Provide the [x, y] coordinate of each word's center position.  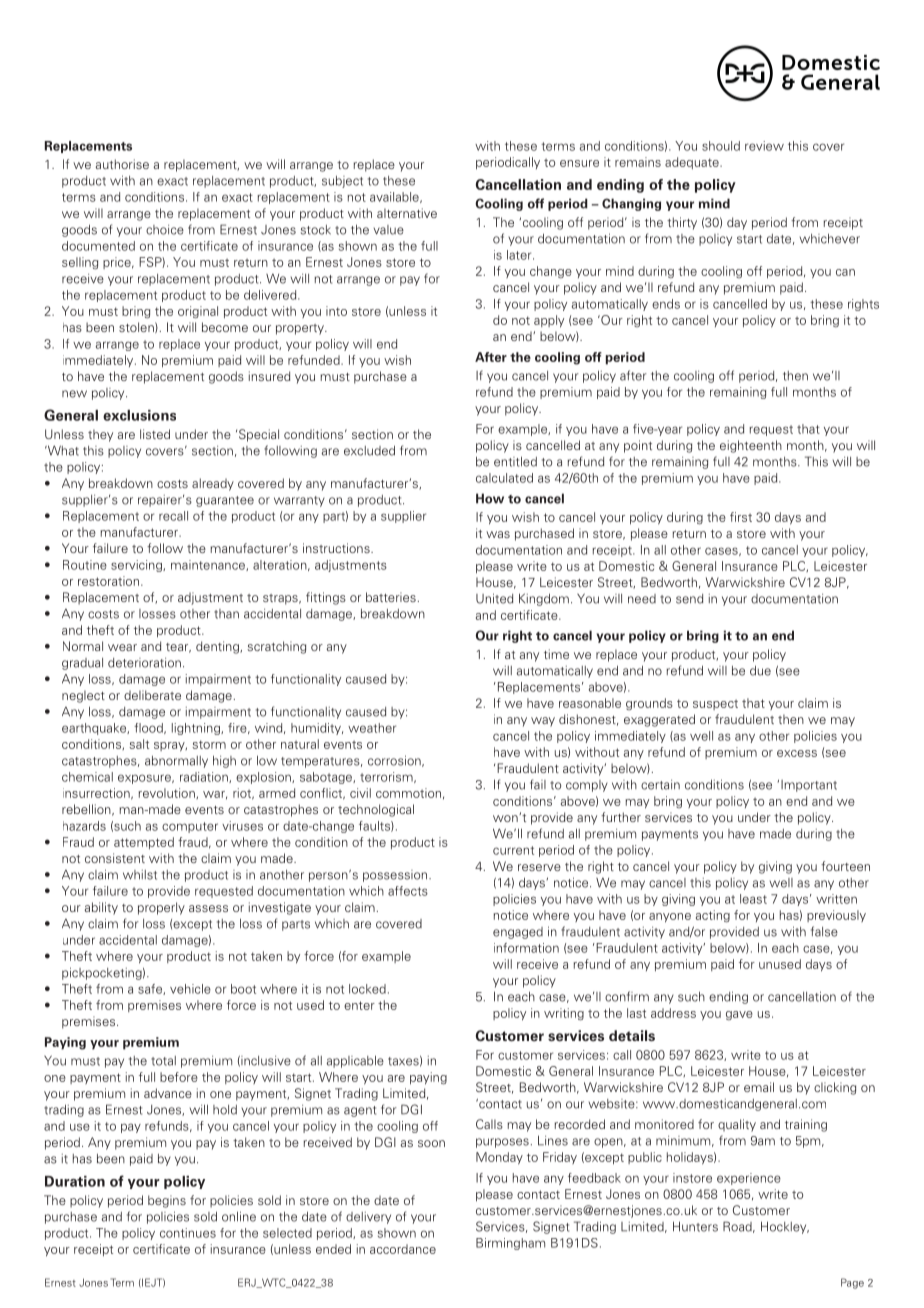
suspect [715, 704]
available [395, 197]
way [543, 722]
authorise [122, 164]
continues [188, 1233]
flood [149, 728]
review [764, 146]
